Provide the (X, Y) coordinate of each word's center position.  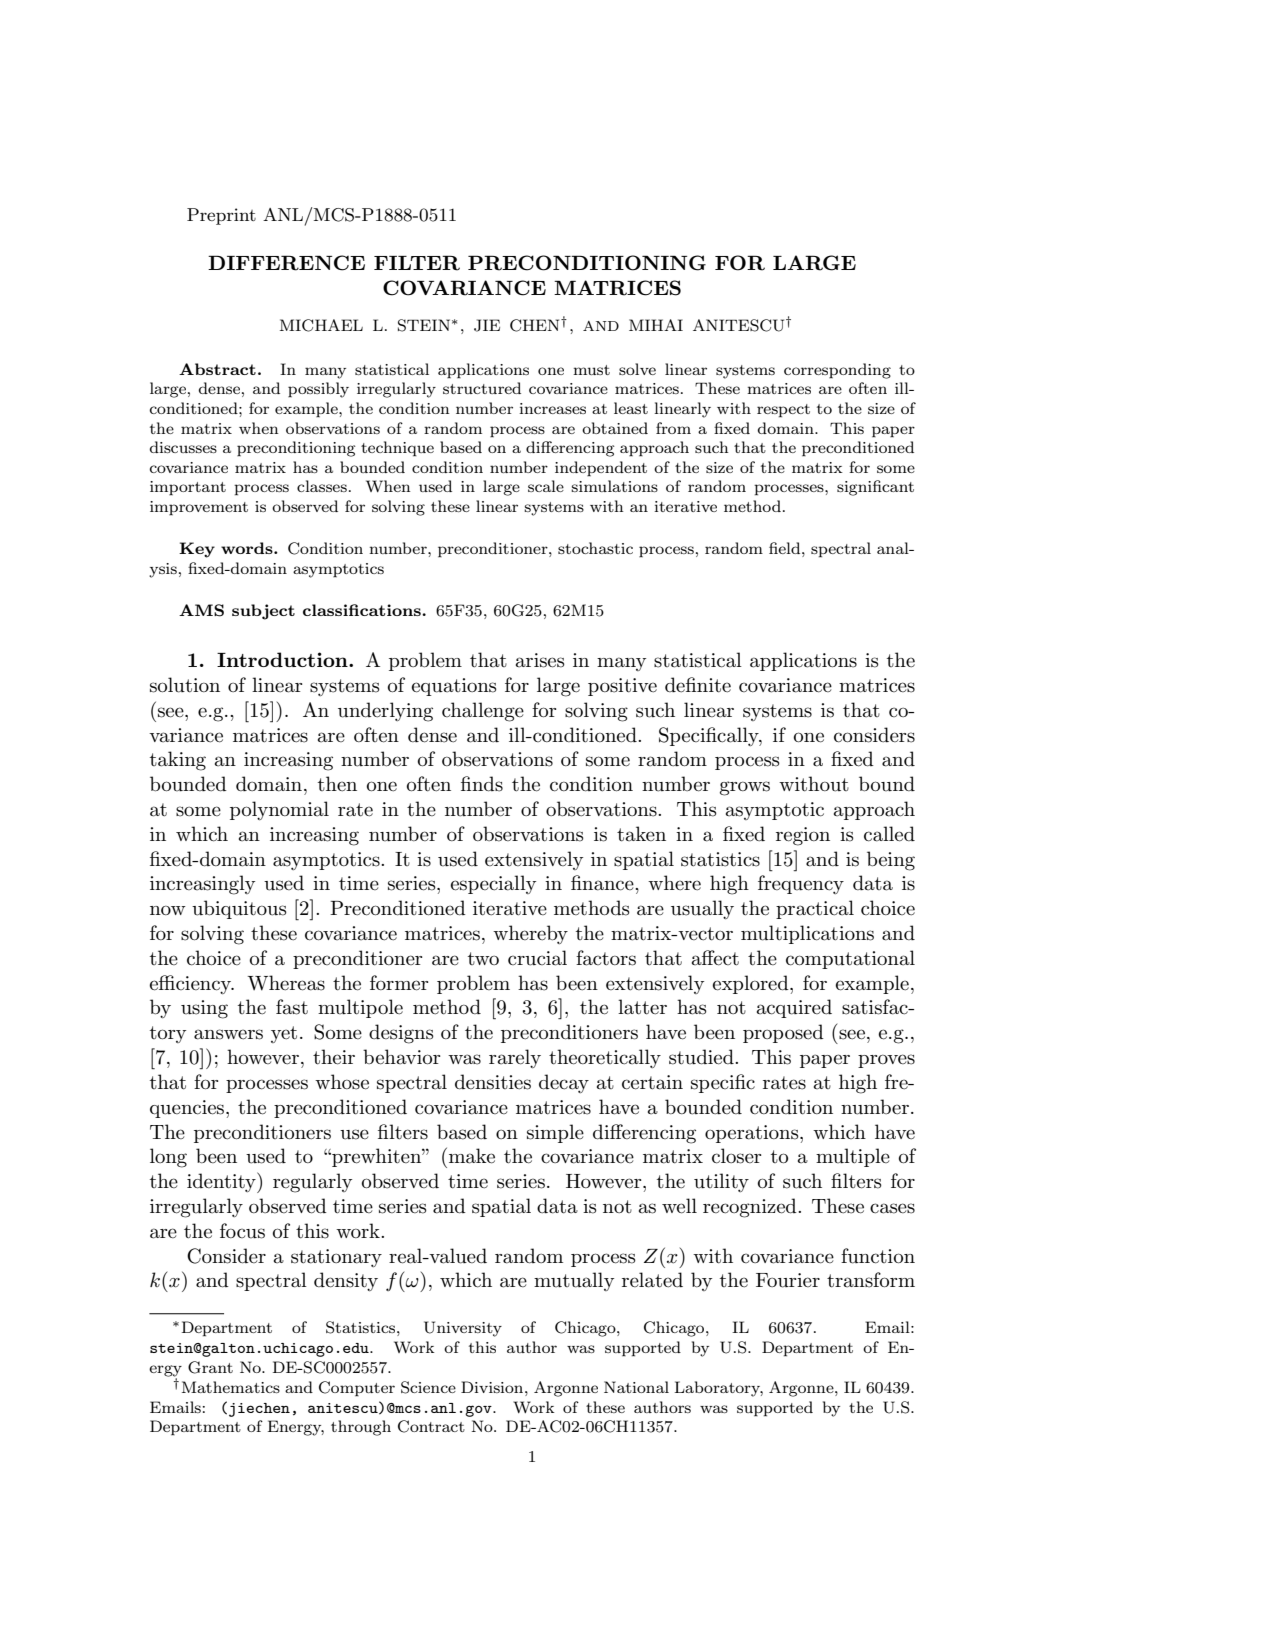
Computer (357, 1389)
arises (540, 660)
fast (292, 1007)
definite (698, 685)
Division (493, 1387)
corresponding (837, 371)
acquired (794, 1008)
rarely (515, 1058)
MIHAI (656, 325)
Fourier (788, 1280)
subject (263, 612)
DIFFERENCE (286, 263)
